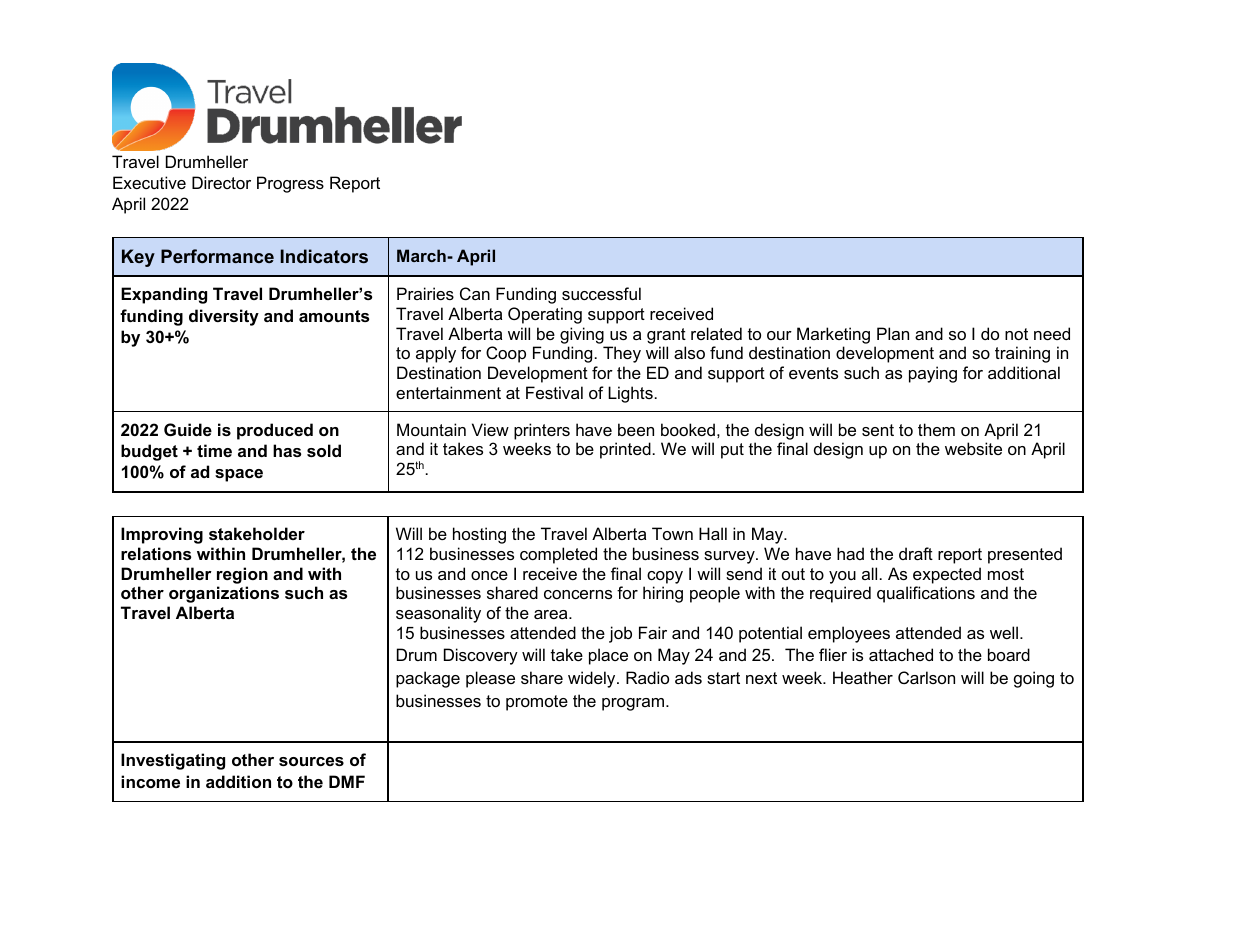 Image resolution: width=1233 pixels, height=952 pixels. What do you see at coordinates (275, 431) in the page?
I see `produced` at bounding box center [275, 431].
